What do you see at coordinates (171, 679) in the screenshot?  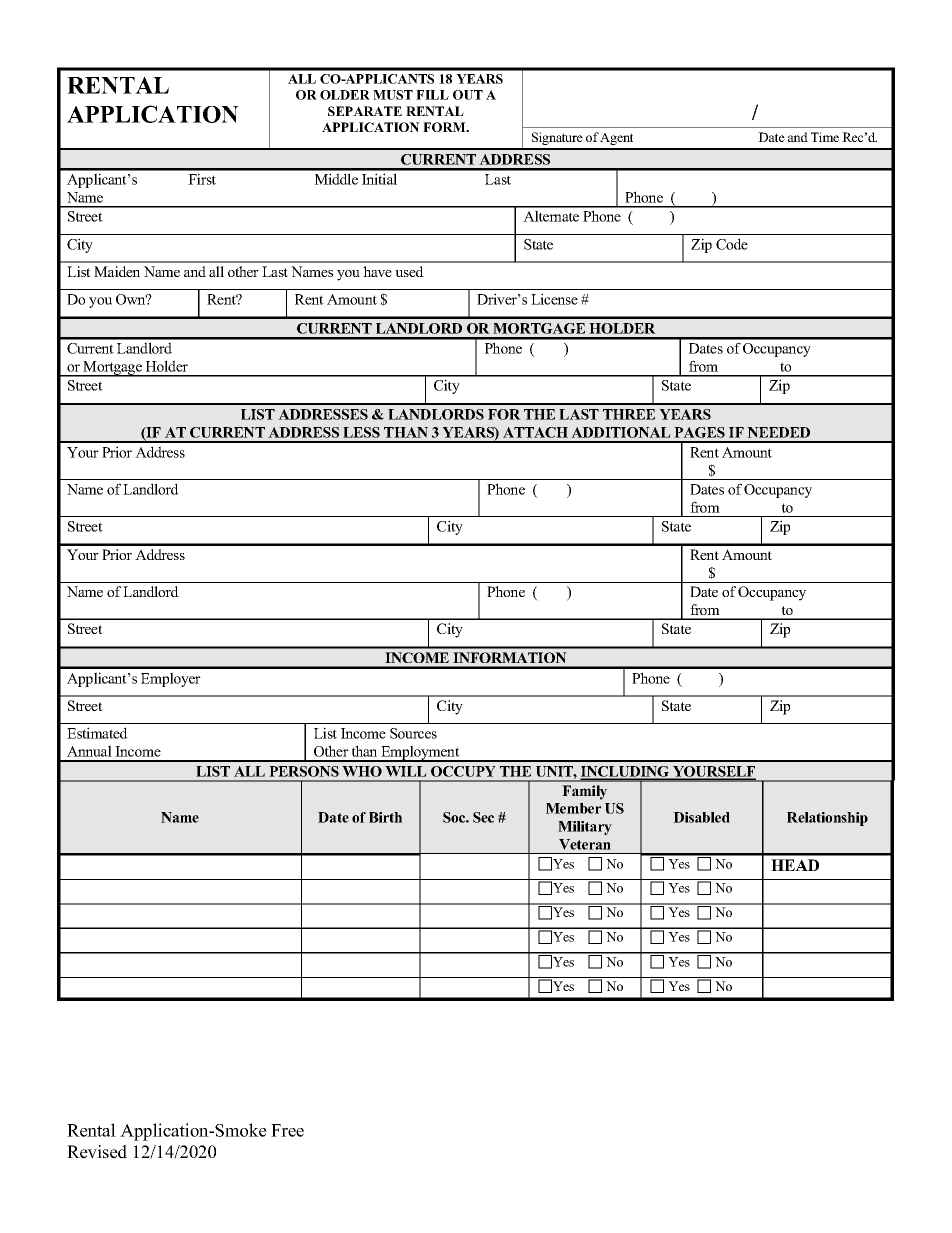 I see `Employer` at bounding box center [171, 679].
